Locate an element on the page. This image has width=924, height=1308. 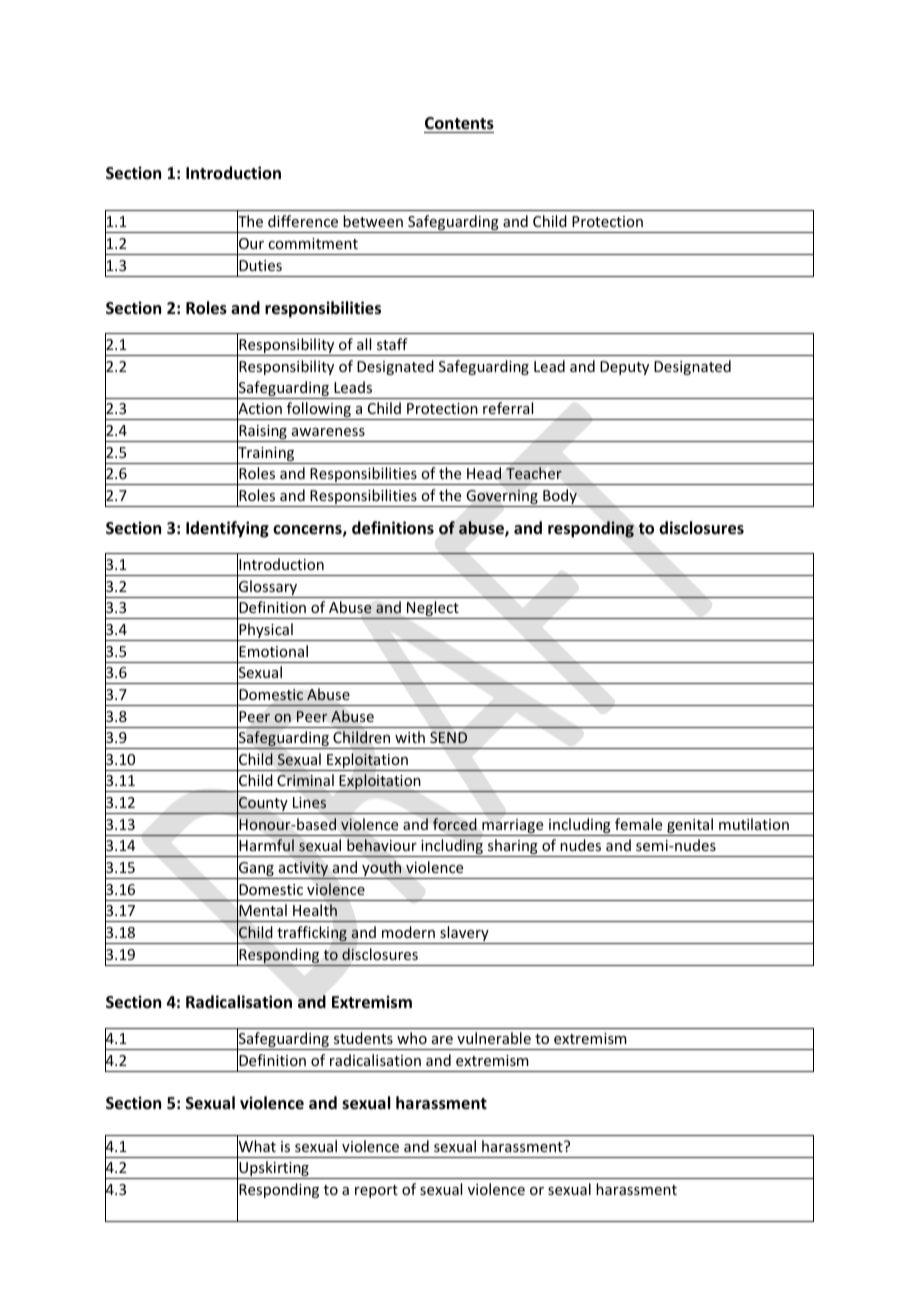
female is located at coordinates (638, 824).
